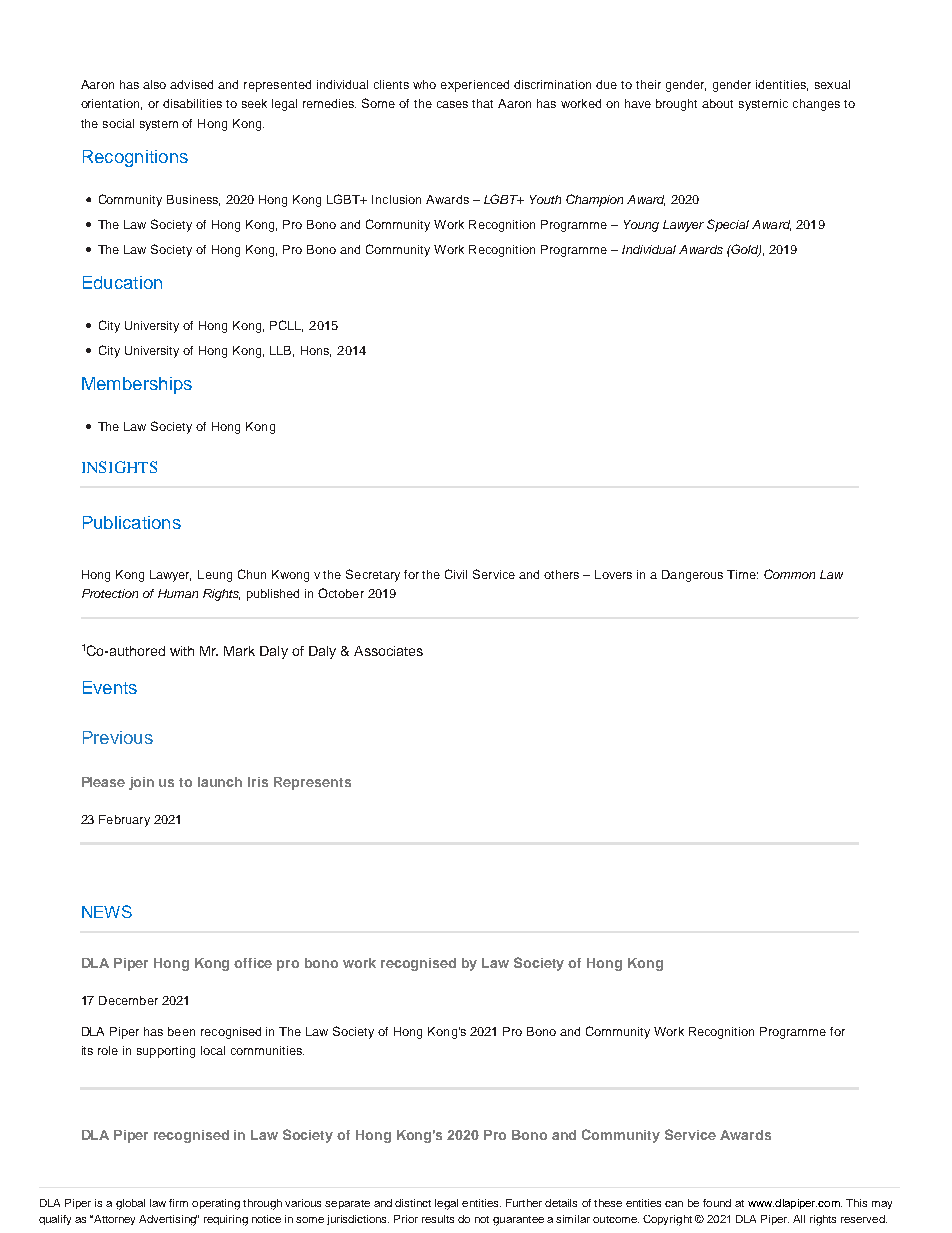 The width and height of the screenshot is (952, 1233). I want to click on Memberships, so click(137, 385).
